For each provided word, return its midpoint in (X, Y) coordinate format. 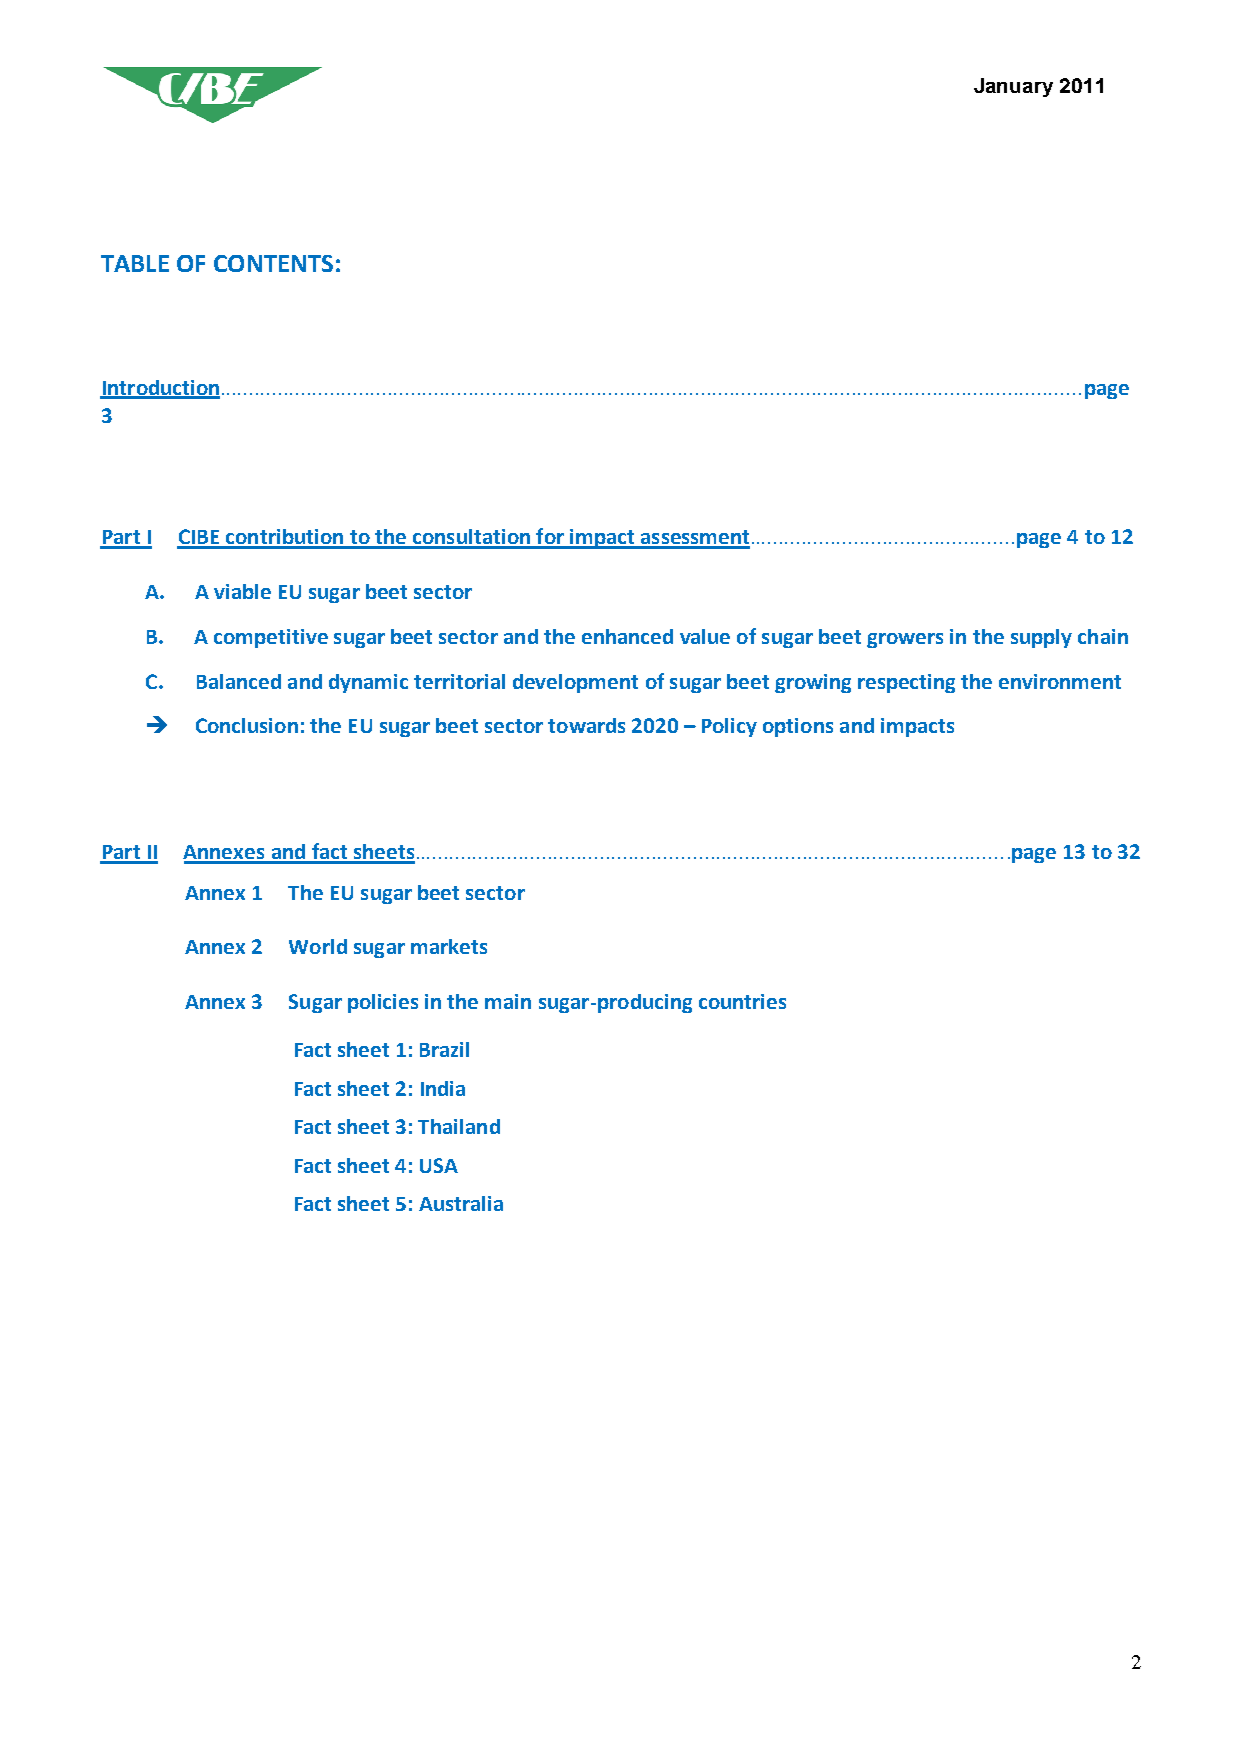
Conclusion (247, 725)
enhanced (627, 636)
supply (1041, 638)
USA (439, 1165)
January (1013, 87)
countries (742, 1001)
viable (242, 591)
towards (586, 725)
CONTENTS (273, 263)
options (798, 727)
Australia (461, 1203)
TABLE (135, 263)
